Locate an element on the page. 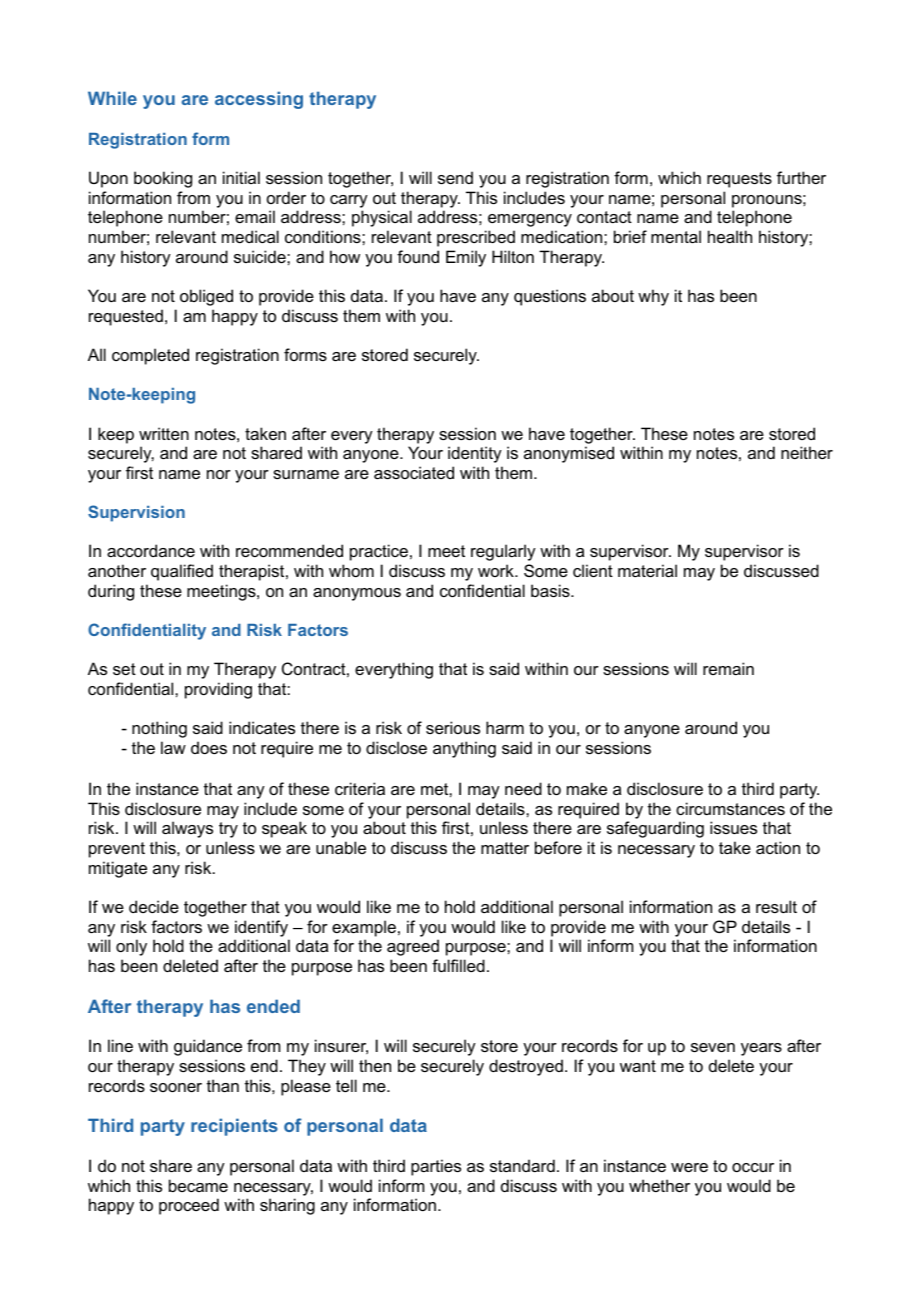 This page has height=1308, width=924. remain is located at coordinates (728, 668).
